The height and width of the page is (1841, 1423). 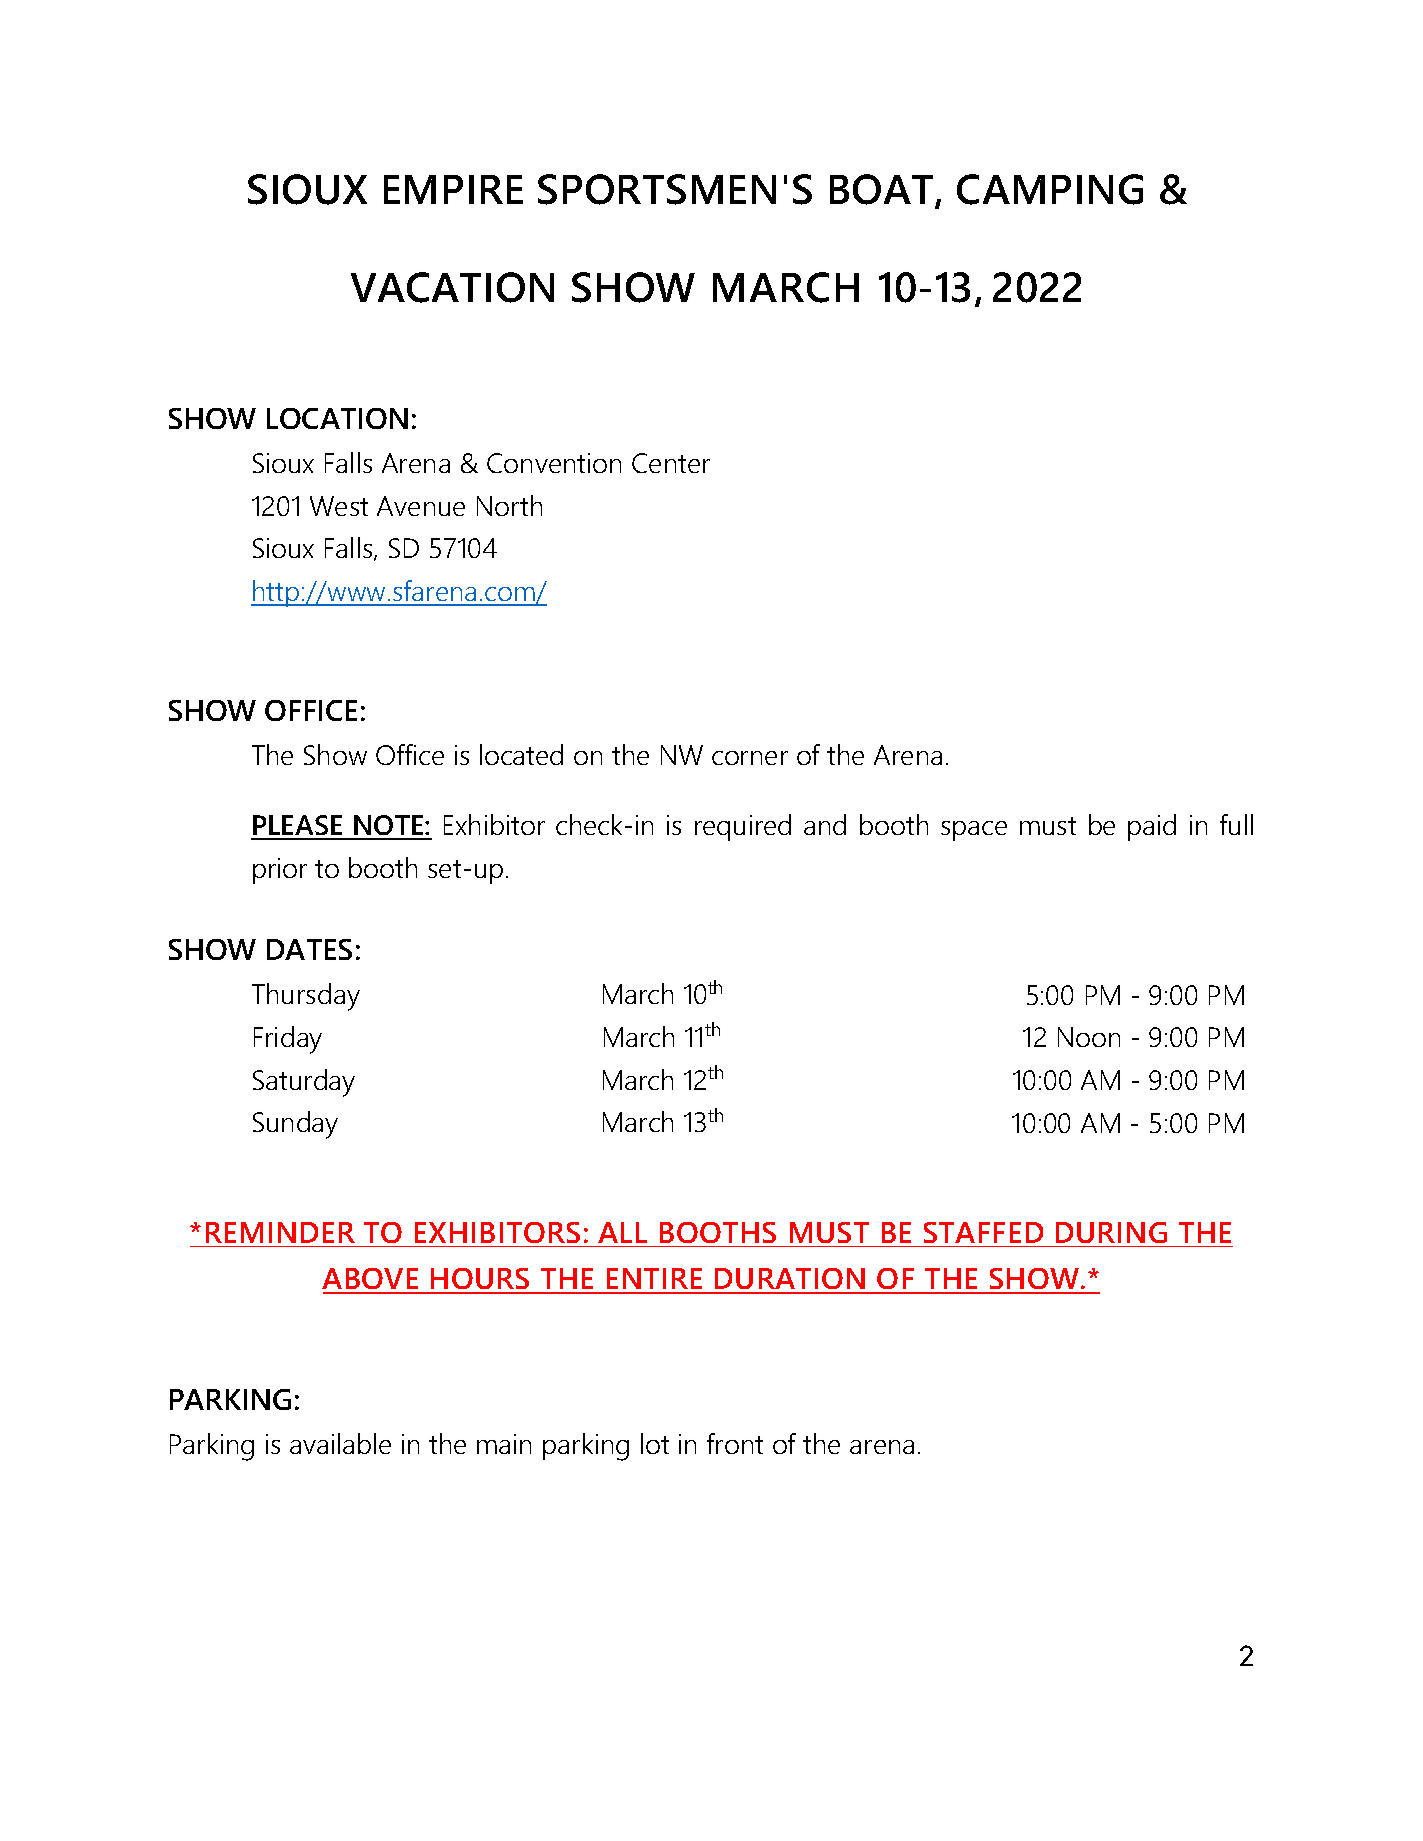 What do you see at coordinates (743, 827) in the page?
I see `required` at bounding box center [743, 827].
